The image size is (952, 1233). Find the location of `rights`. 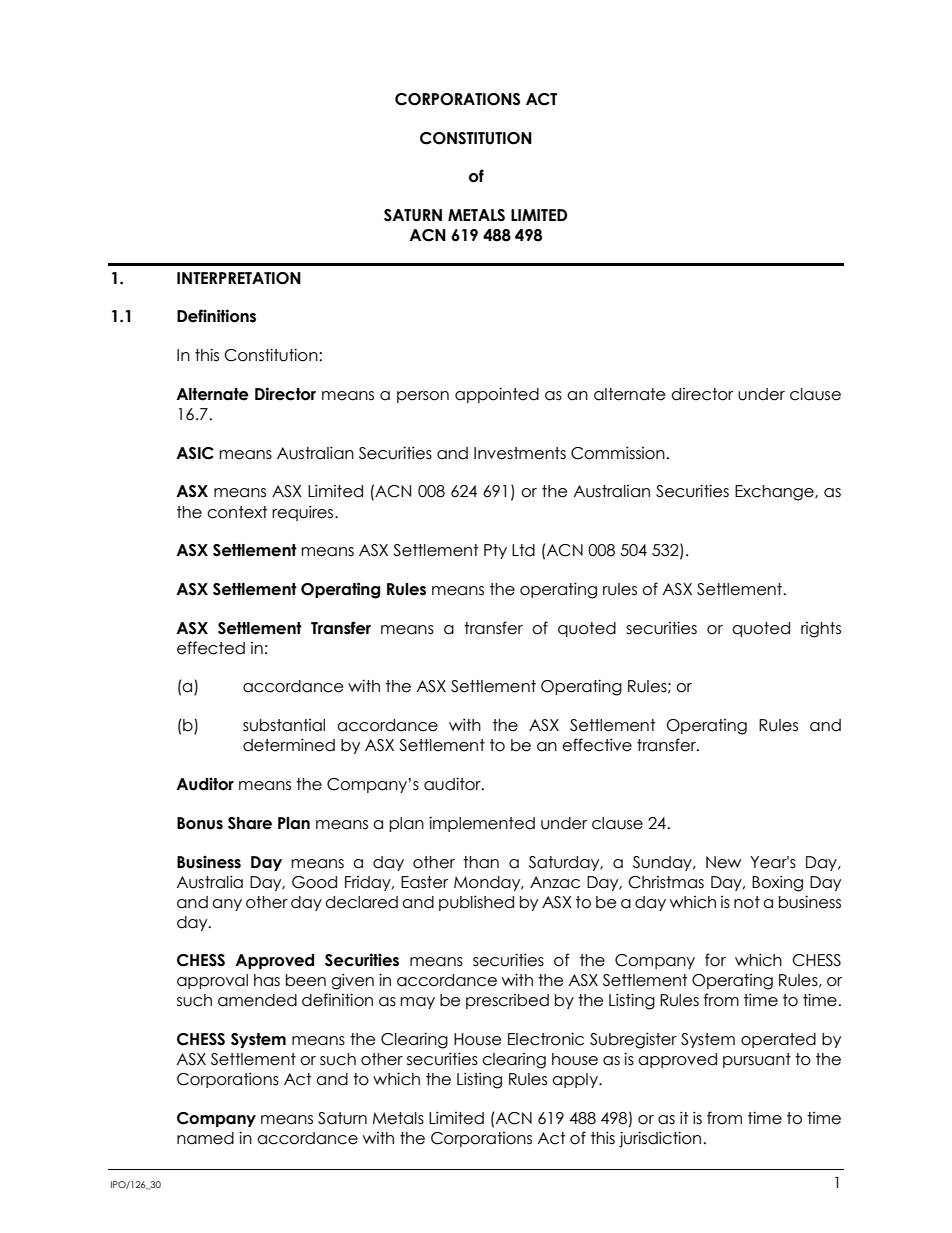

rights is located at coordinates (821, 630).
